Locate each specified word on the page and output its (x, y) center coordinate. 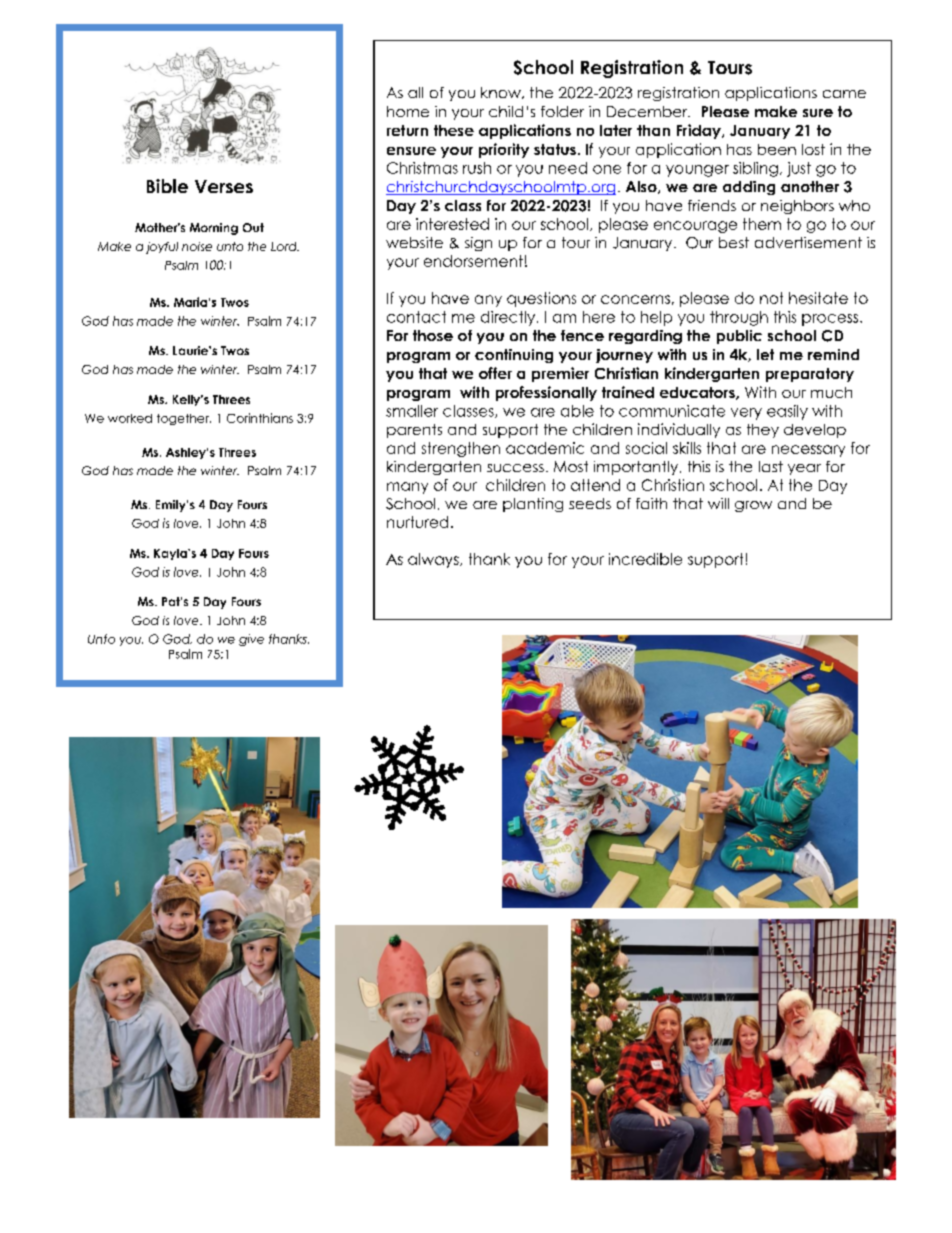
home (408, 111)
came (844, 94)
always (434, 560)
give (251, 640)
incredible (645, 559)
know (502, 93)
